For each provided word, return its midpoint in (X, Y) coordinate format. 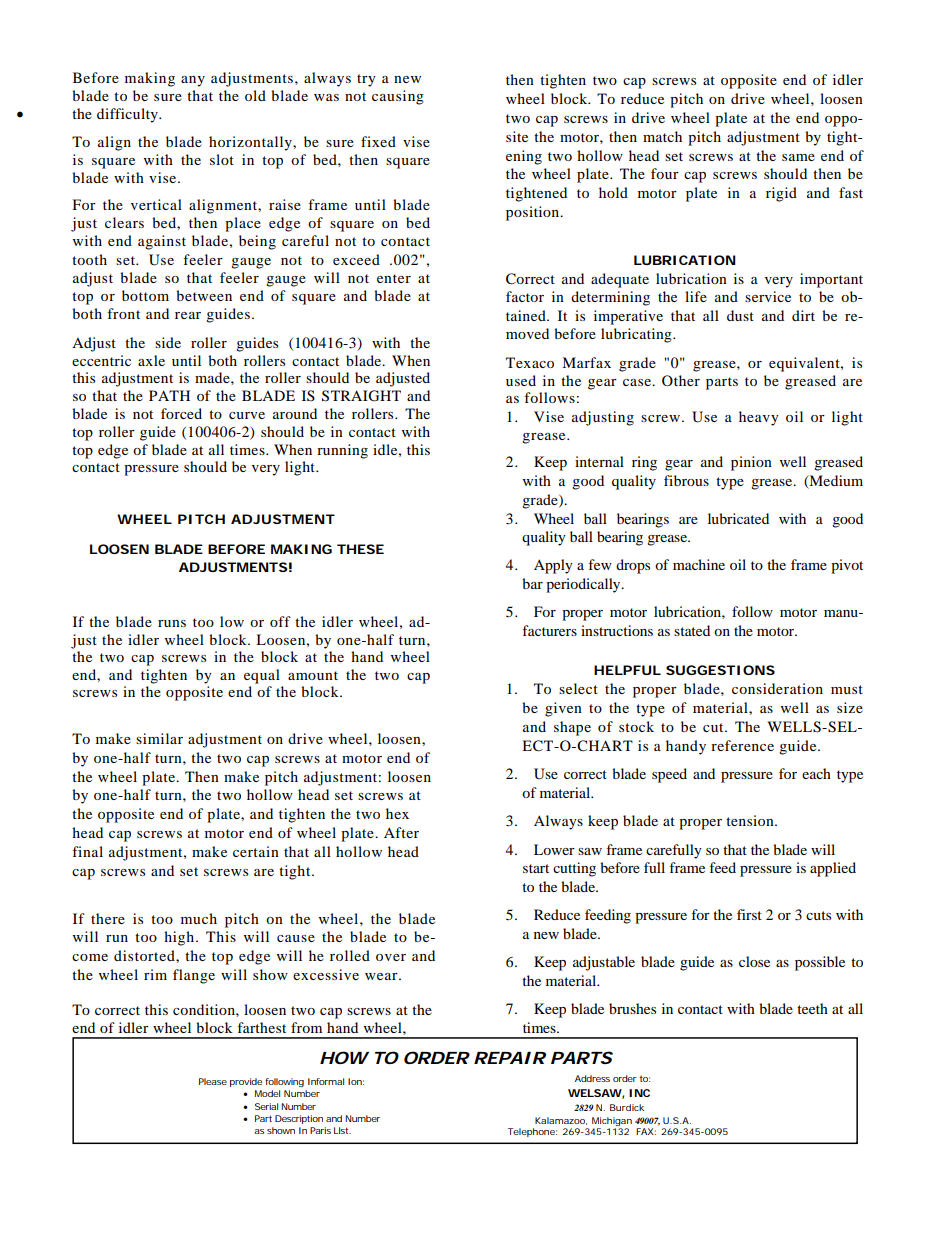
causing (398, 97)
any (193, 81)
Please (213, 1081)
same (798, 157)
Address (592, 1078)
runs (172, 623)
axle (151, 360)
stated (692, 630)
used (521, 380)
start (536, 868)
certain (256, 851)
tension (751, 820)
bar (532, 583)
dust (740, 315)
